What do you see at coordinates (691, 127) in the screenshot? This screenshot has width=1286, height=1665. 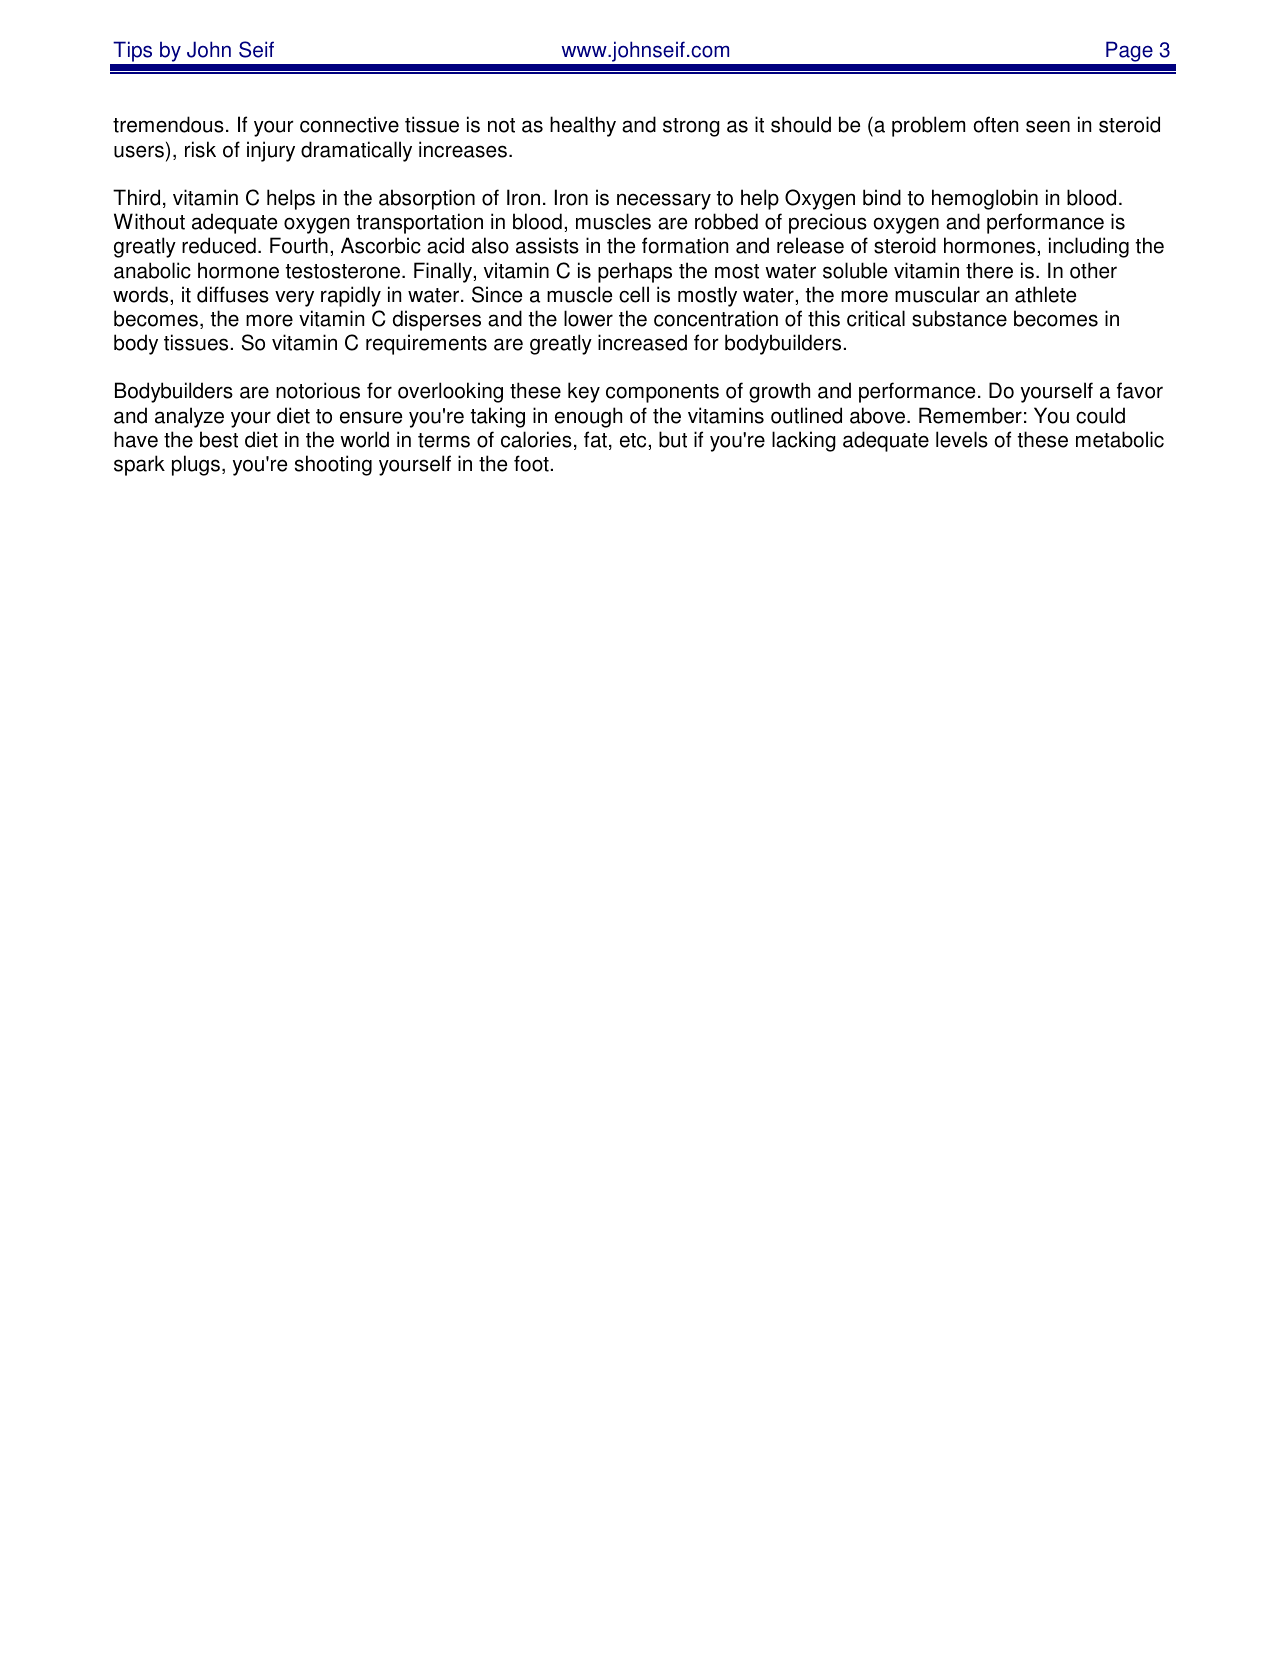 I see `strong` at bounding box center [691, 127].
